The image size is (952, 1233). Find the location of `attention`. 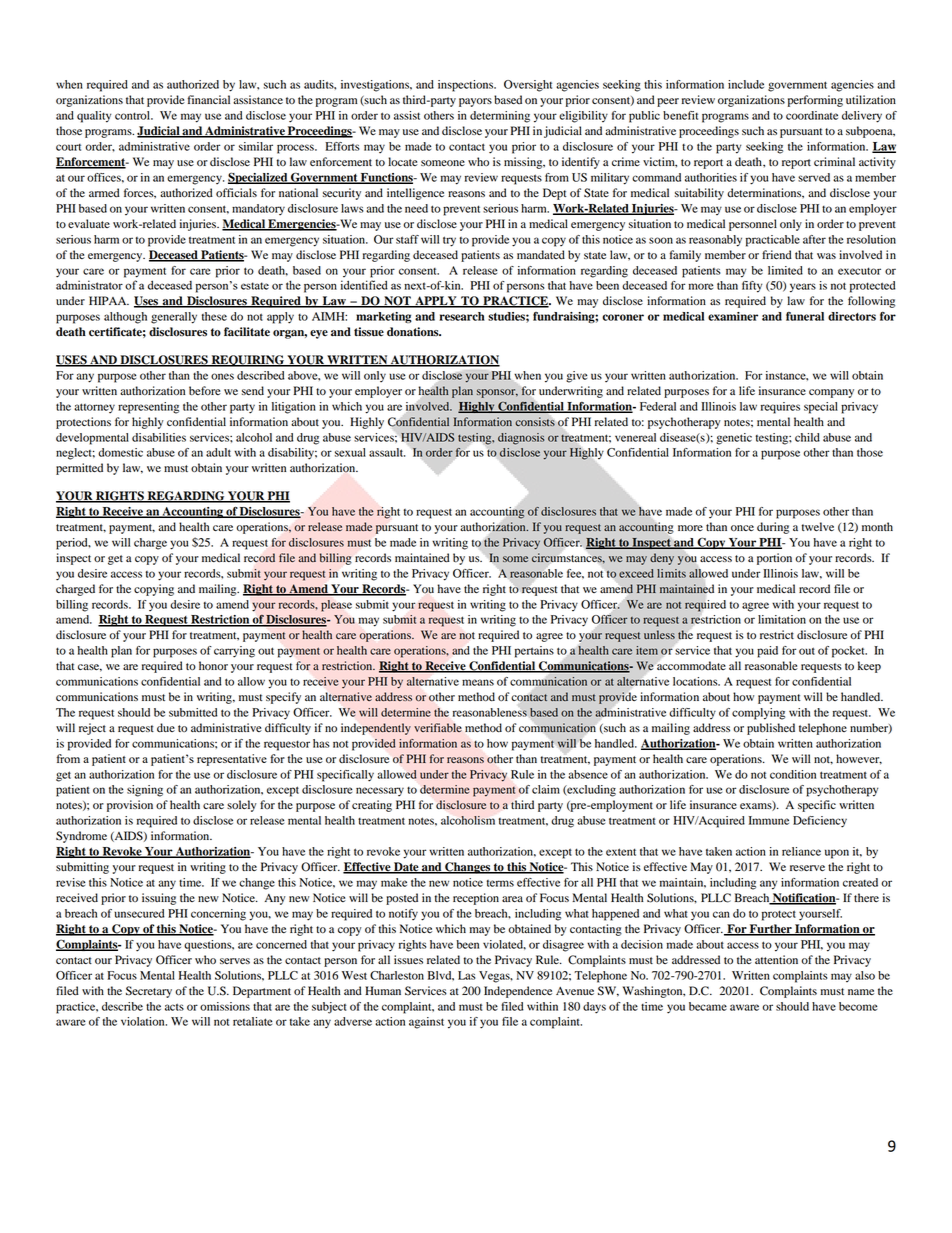

attention is located at coordinates (776, 959).
